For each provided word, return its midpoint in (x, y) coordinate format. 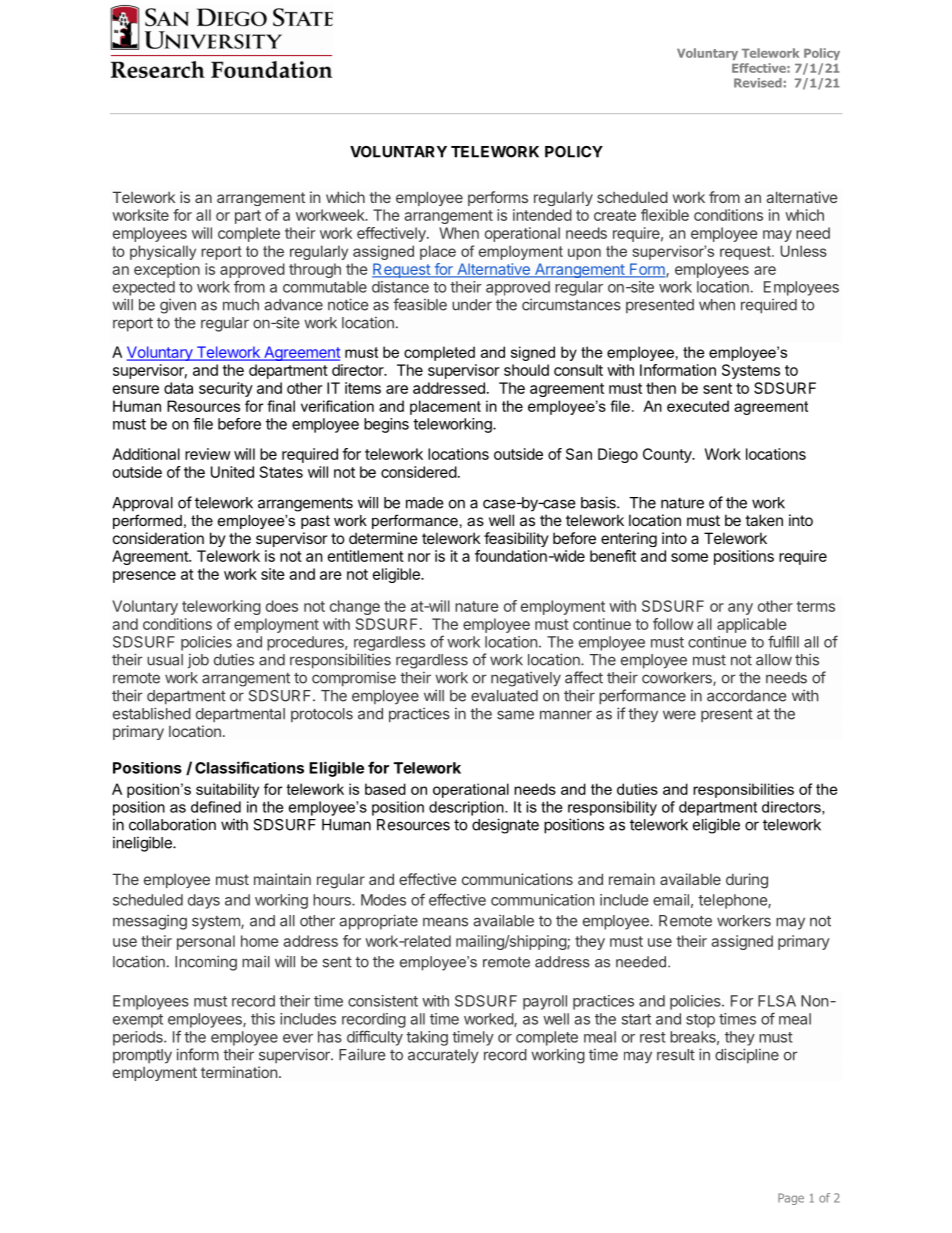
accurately (443, 1056)
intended (542, 215)
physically (163, 252)
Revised (758, 83)
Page (791, 1199)
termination (239, 1072)
